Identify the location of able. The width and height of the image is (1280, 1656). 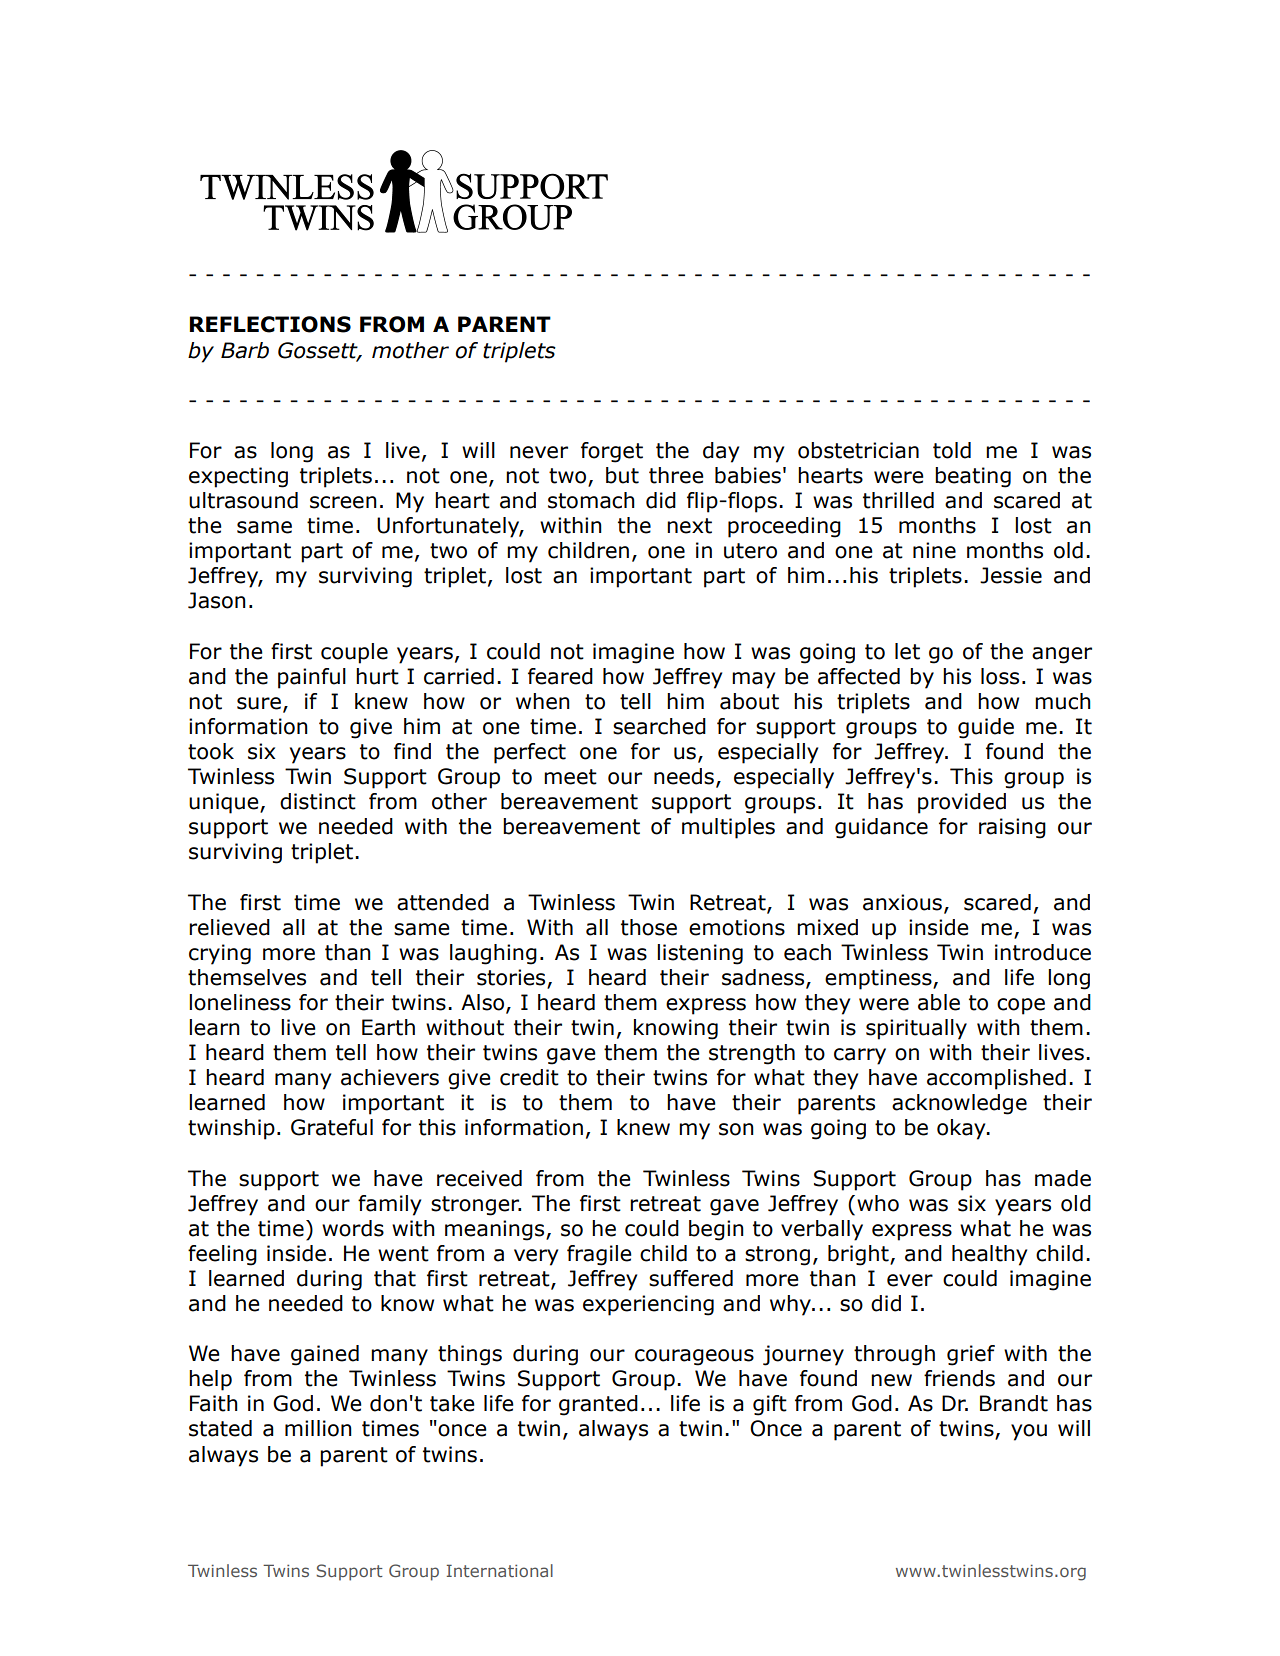
(939, 1002).
